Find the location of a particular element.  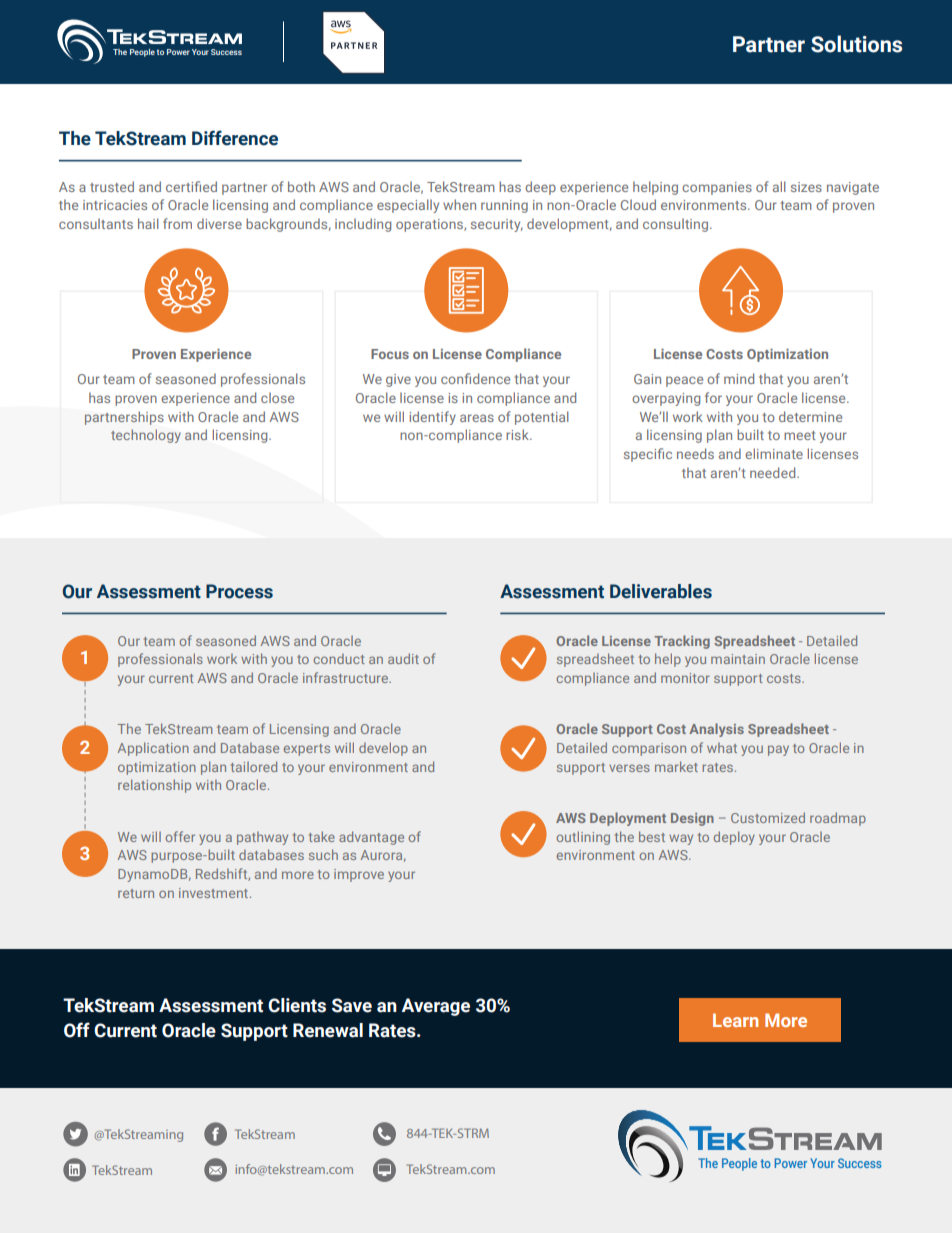

what is located at coordinates (722, 747).
